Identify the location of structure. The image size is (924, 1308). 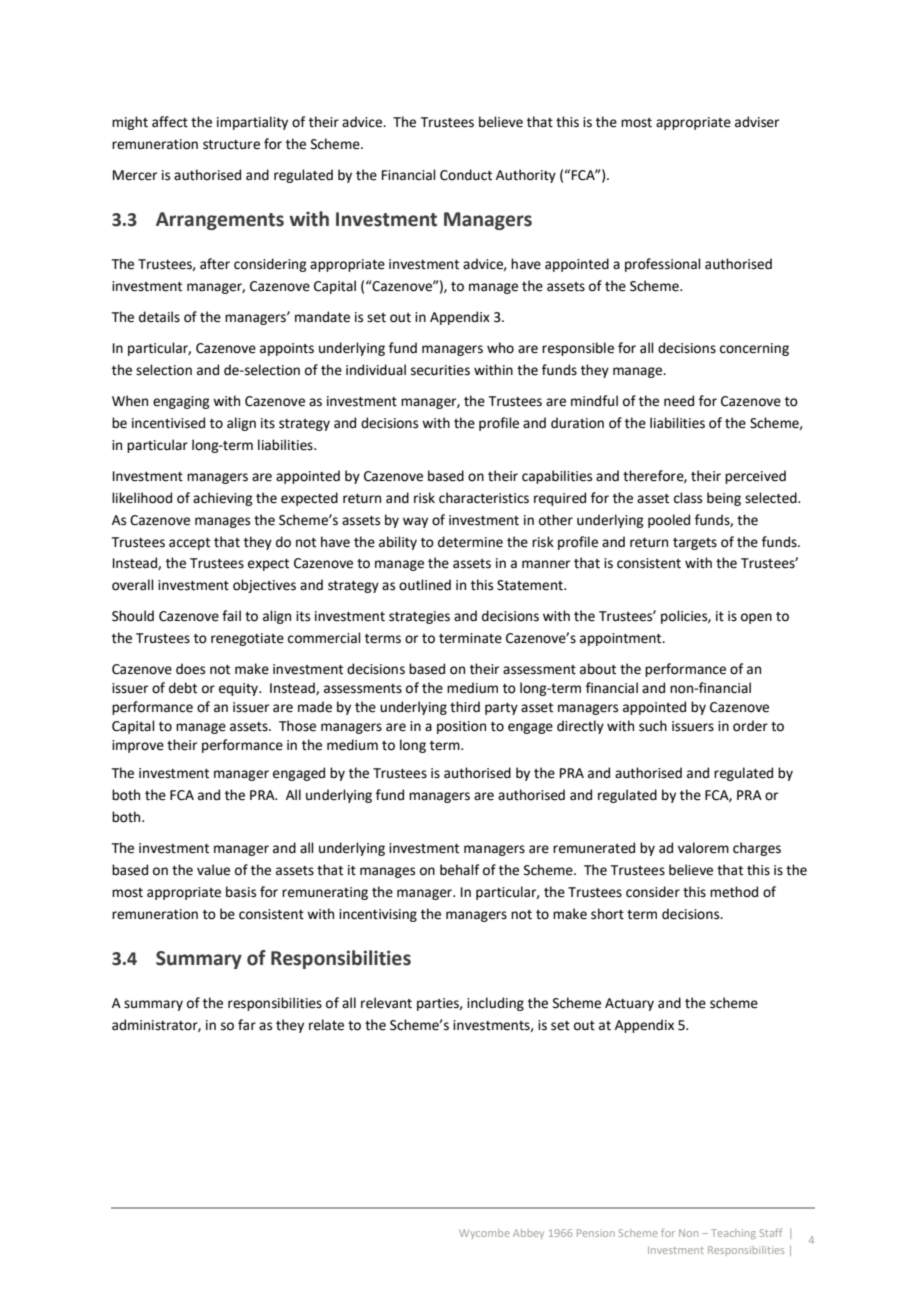
(231, 145).
